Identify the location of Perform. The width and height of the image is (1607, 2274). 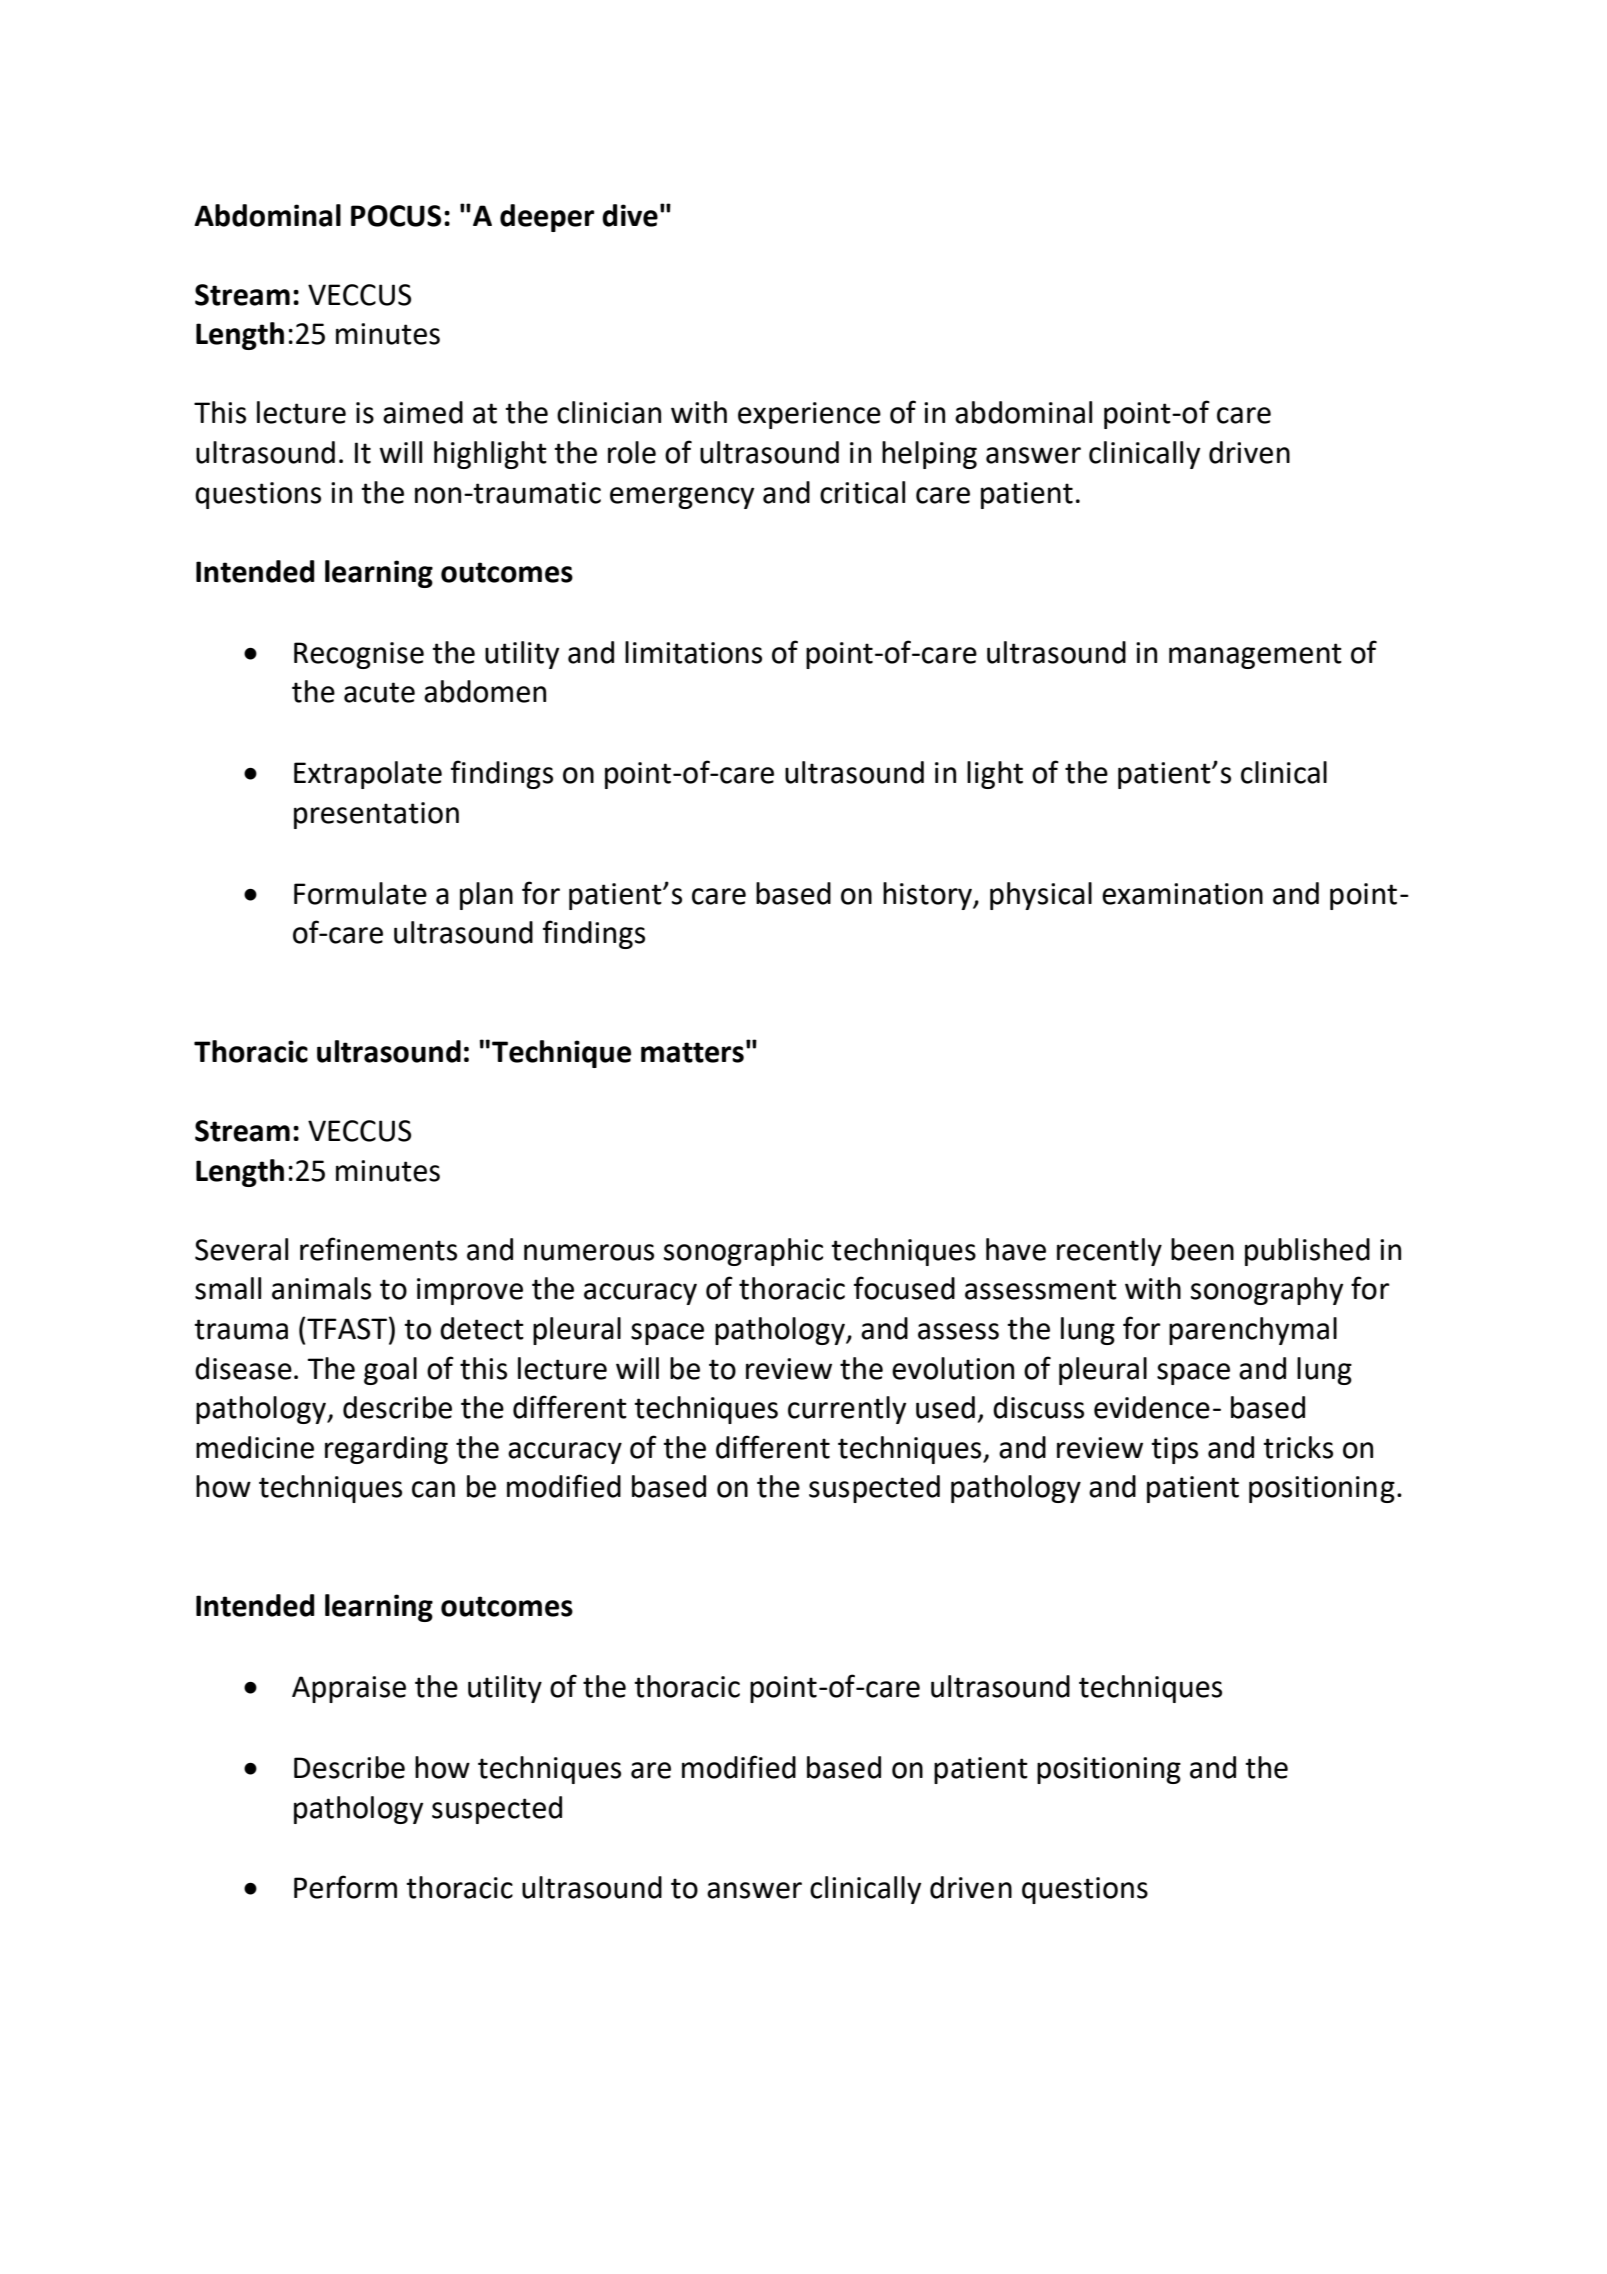
(345, 1887).
